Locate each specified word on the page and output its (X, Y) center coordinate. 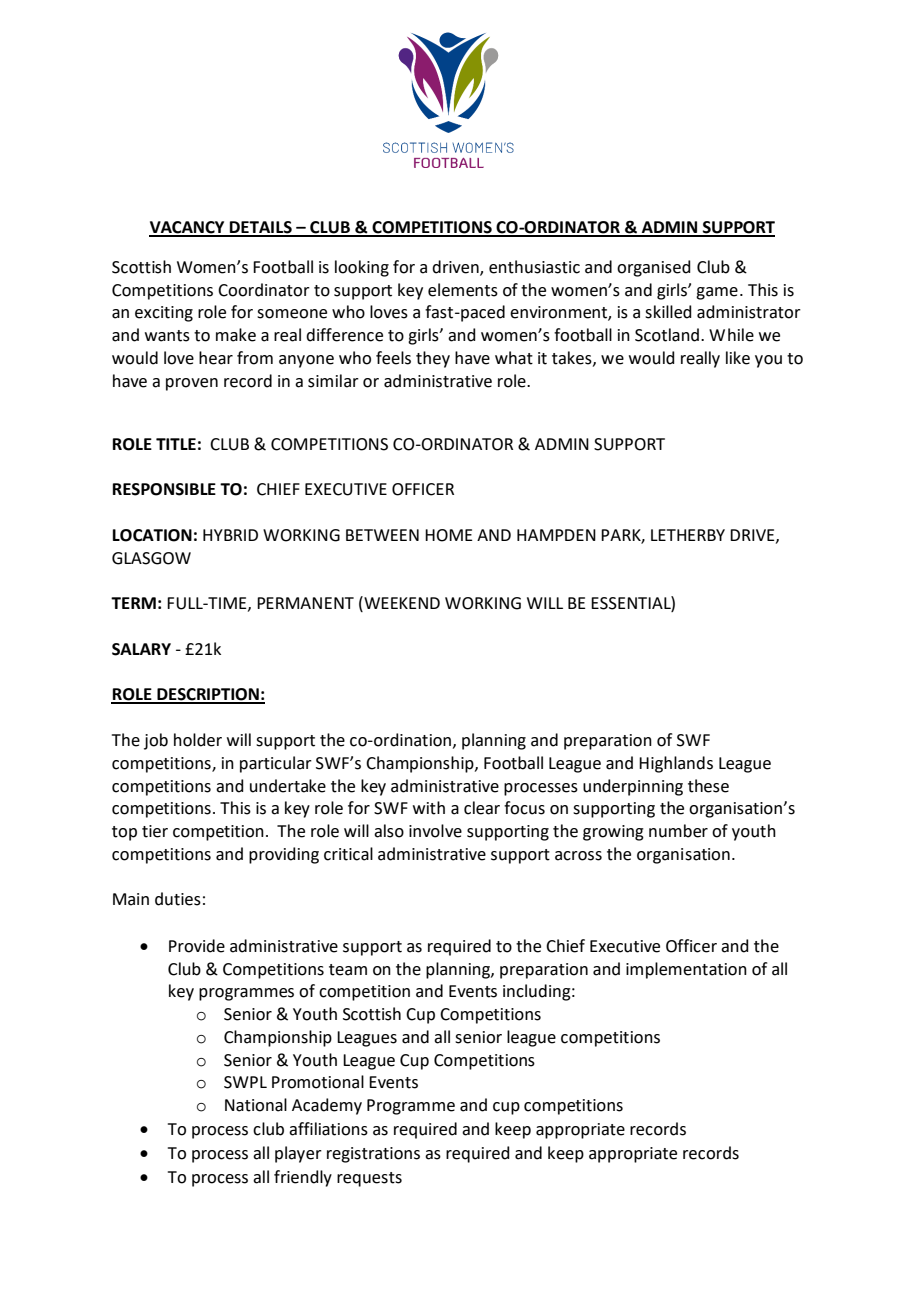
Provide (197, 946)
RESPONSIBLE (164, 489)
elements (463, 290)
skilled (668, 312)
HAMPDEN (556, 535)
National (256, 1105)
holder (198, 740)
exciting (164, 314)
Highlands (676, 764)
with (429, 808)
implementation (686, 970)
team (348, 970)
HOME (449, 535)
